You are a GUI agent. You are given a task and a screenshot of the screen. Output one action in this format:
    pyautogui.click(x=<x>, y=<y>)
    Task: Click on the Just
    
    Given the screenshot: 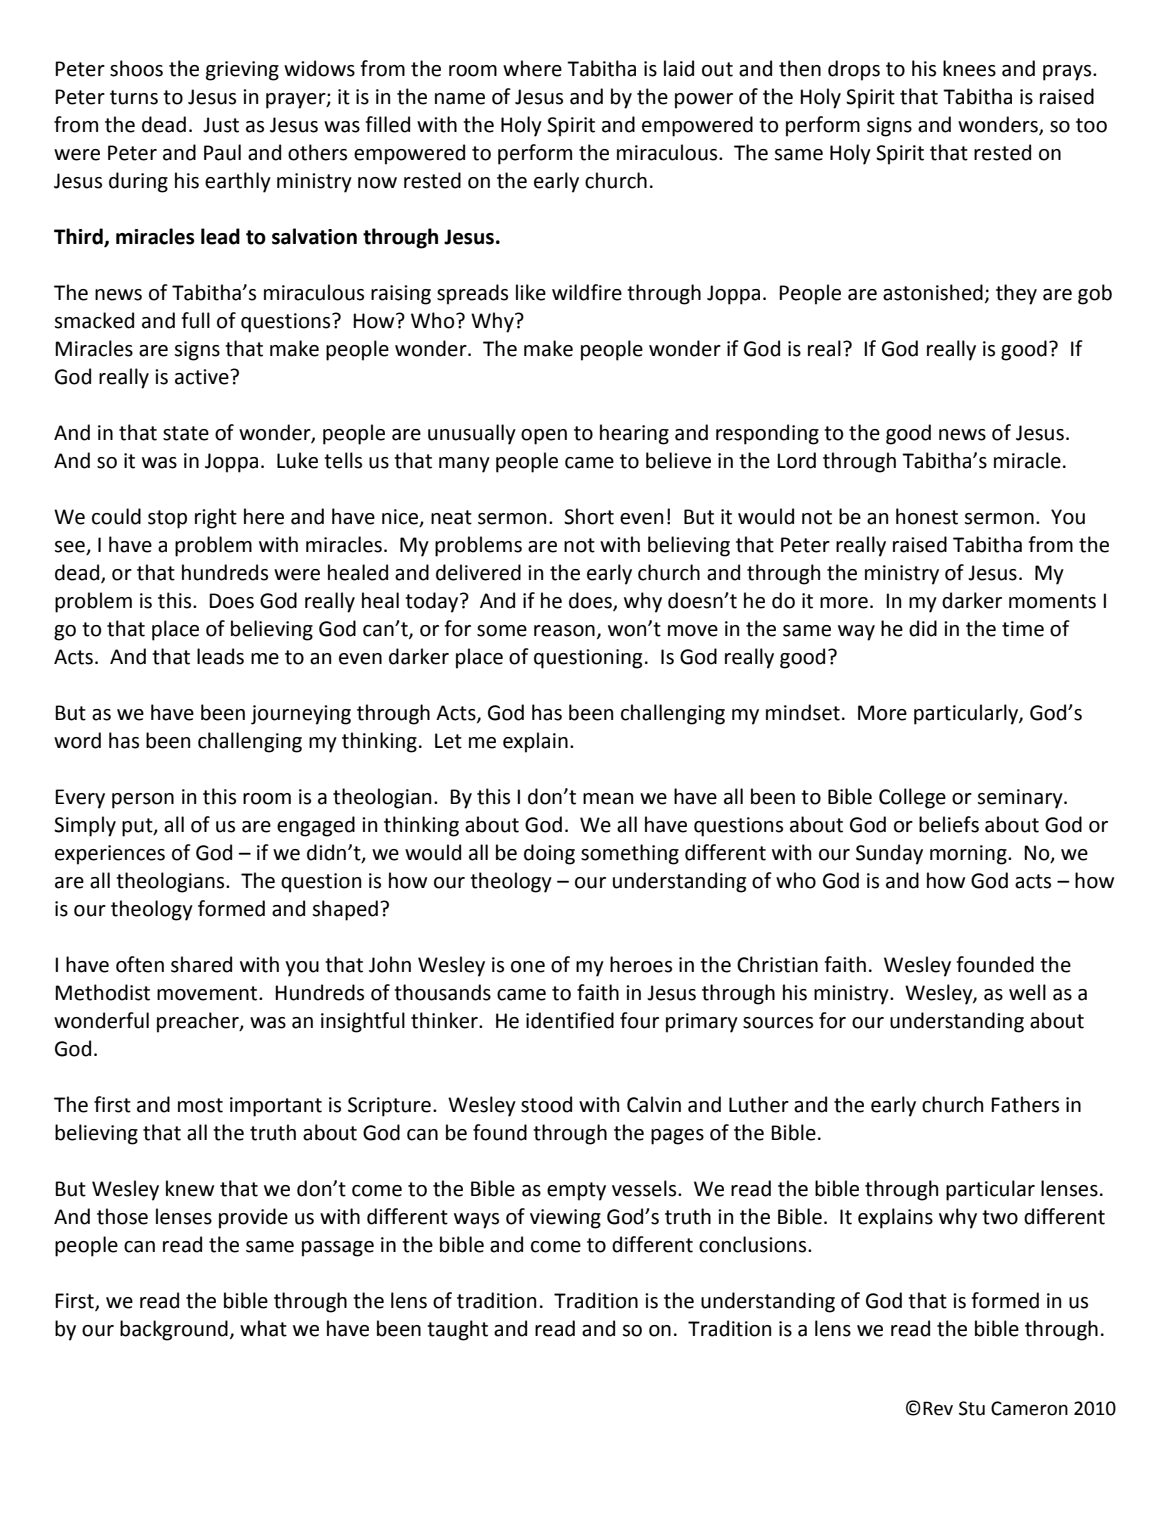 What is the action you would take?
    pyautogui.click(x=221, y=125)
